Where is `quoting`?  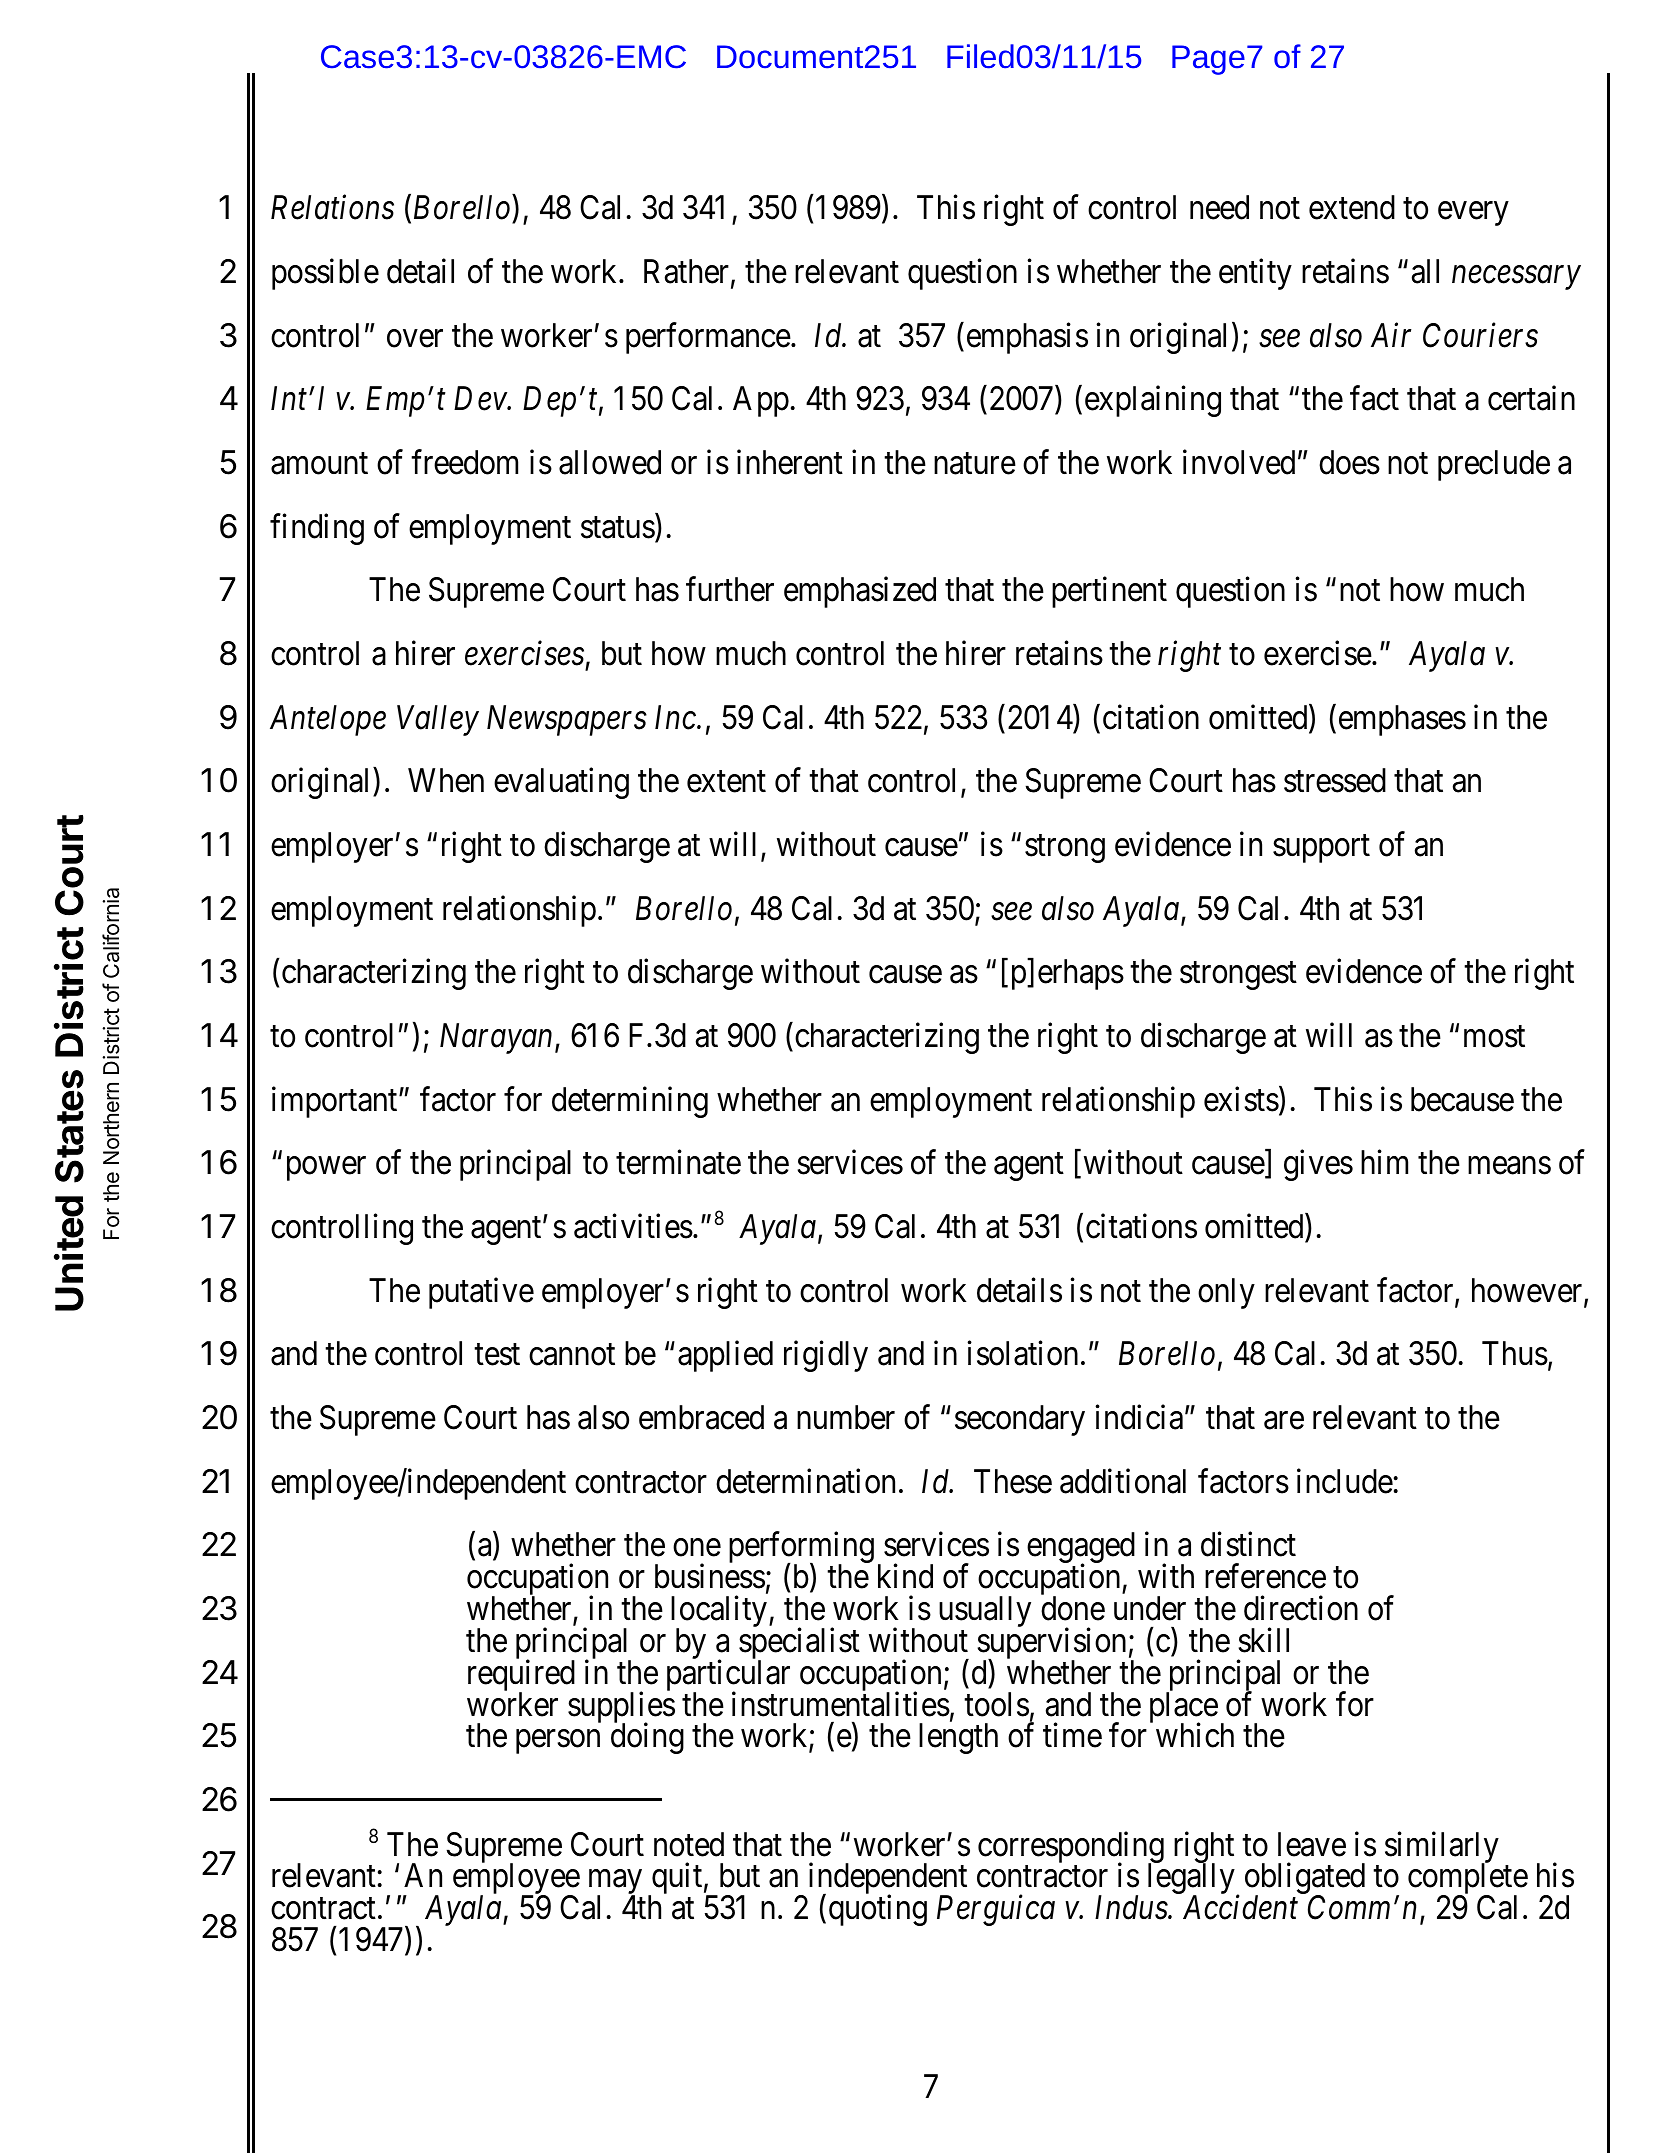 quoting is located at coordinates (878, 1910).
